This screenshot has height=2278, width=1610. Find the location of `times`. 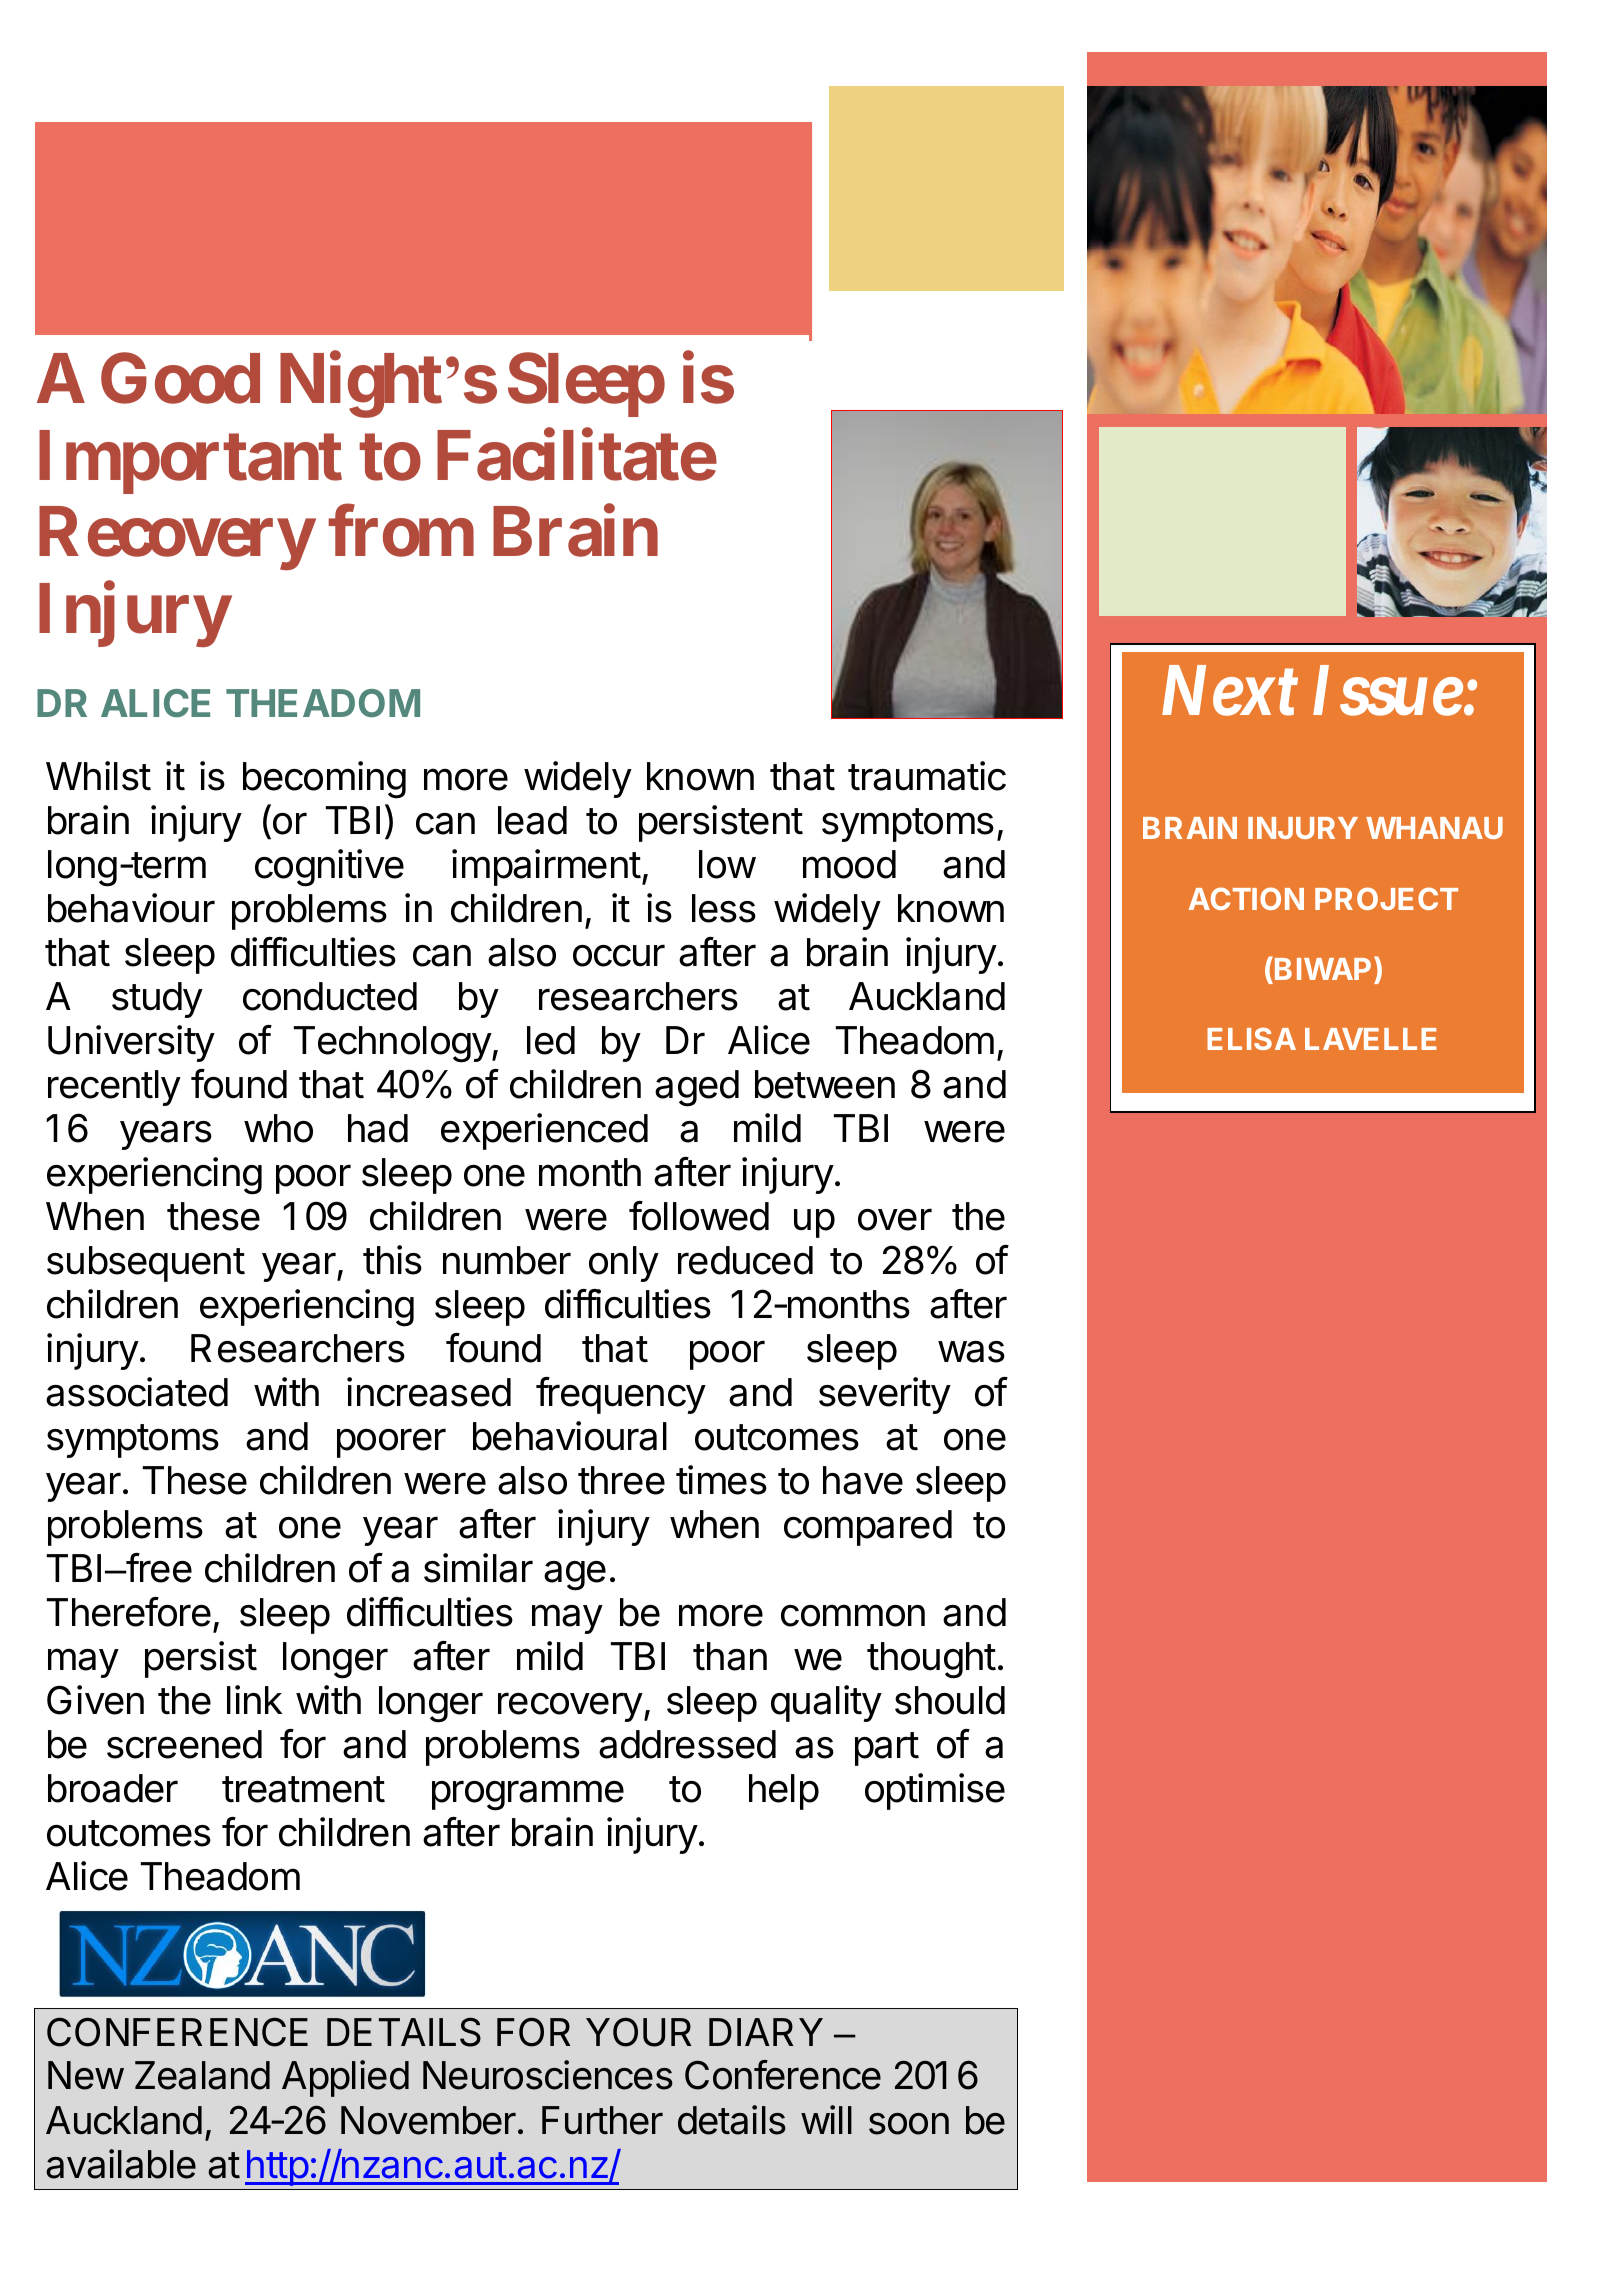

times is located at coordinates (721, 1480).
